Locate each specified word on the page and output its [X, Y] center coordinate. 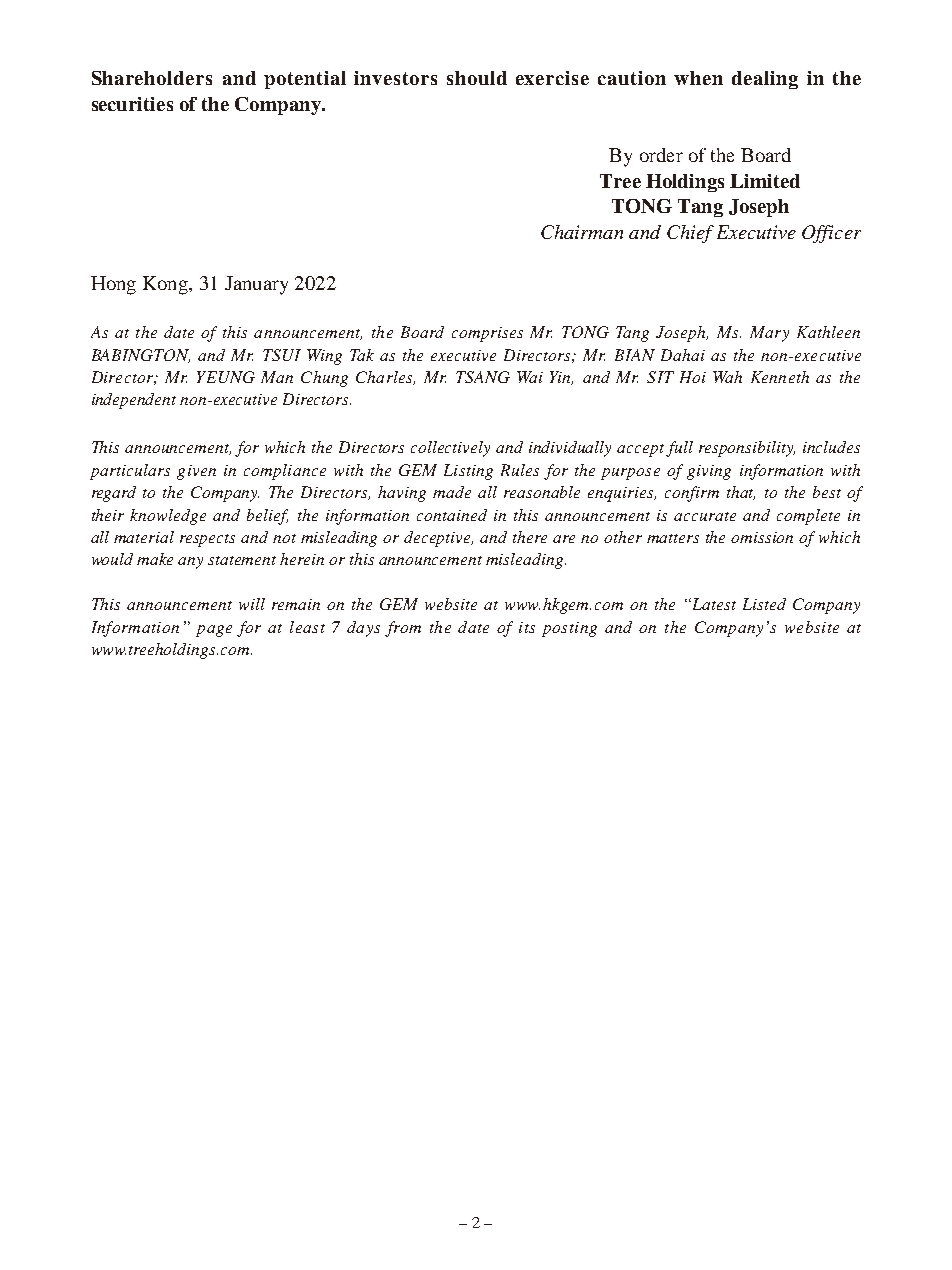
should [477, 78]
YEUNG [226, 377]
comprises [487, 334]
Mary [769, 334]
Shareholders [152, 78]
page [214, 631]
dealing [765, 80]
